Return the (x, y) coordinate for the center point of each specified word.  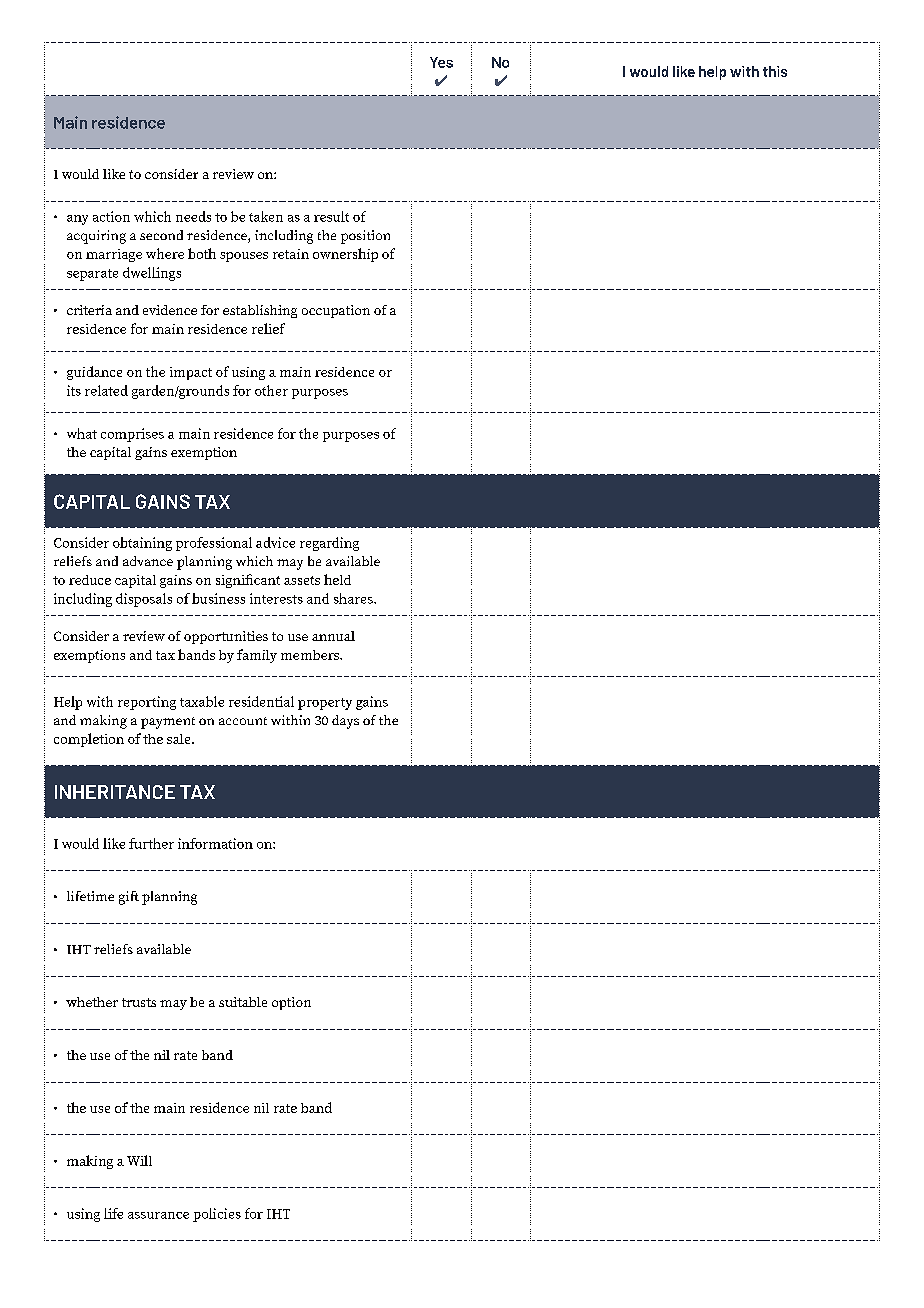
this (775, 71)
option (291, 1003)
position (365, 237)
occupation (336, 311)
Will (139, 1160)
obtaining (142, 544)
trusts (139, 1002)
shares (354, 598)
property (325, 704)
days (345, 722)
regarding (329, 544)
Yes (441, 62)
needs (193, 216)
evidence (170, 310)
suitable (243, 1002)
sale (180, 739)
